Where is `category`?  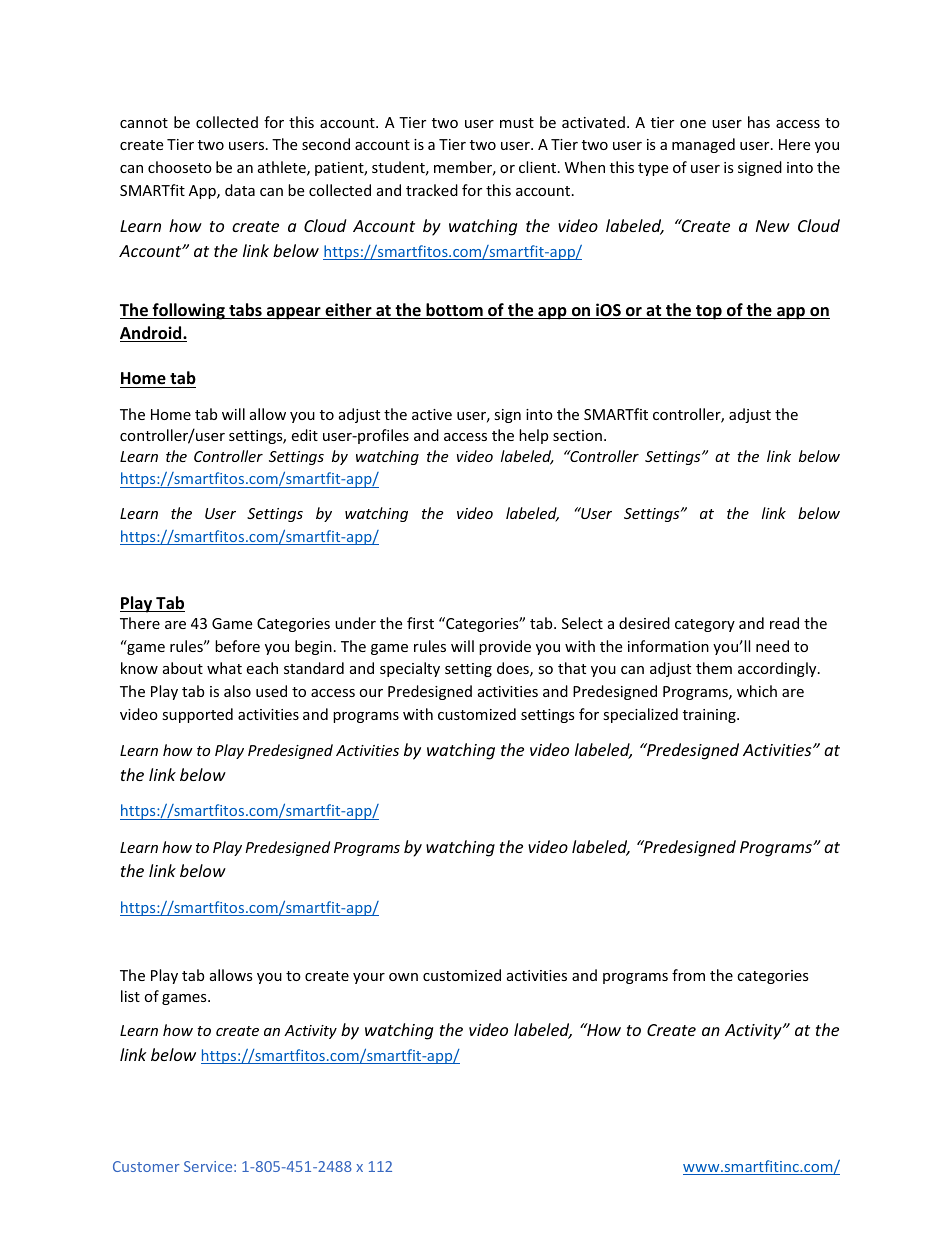
category is located at coordinates (705, 625).
